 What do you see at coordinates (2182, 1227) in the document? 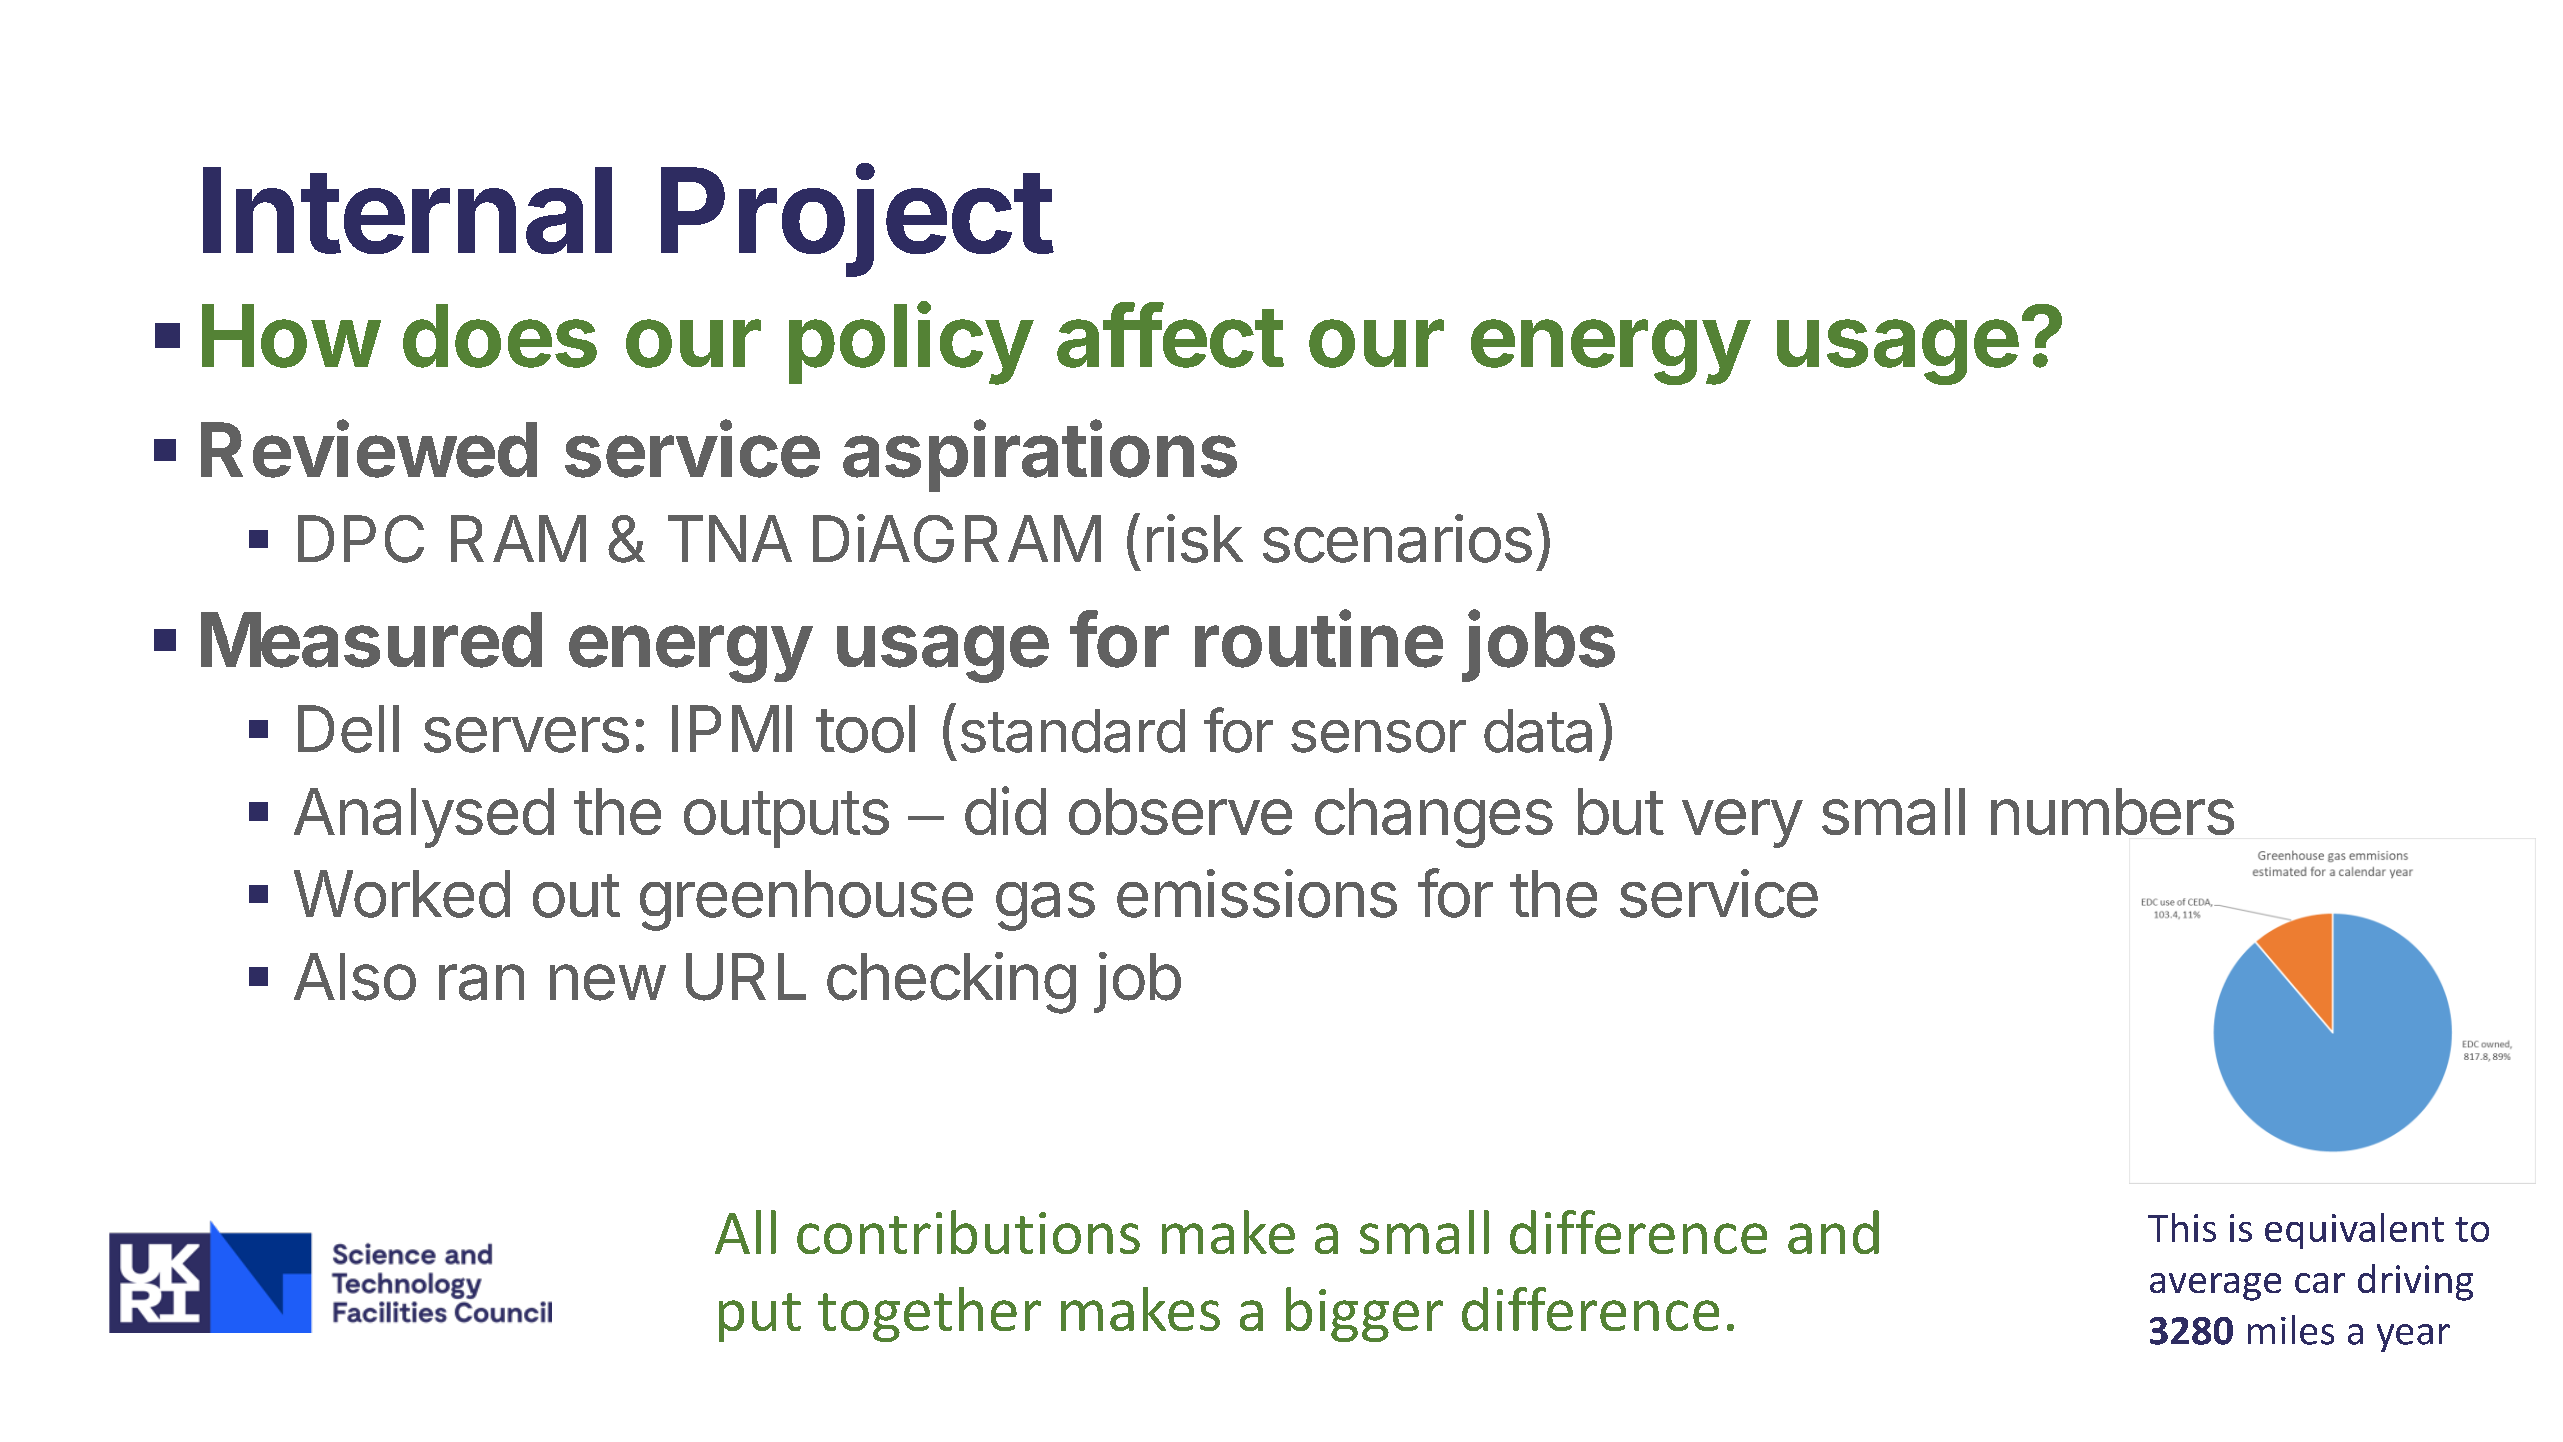
I see `This` at bounding box center [2182, 1227].
